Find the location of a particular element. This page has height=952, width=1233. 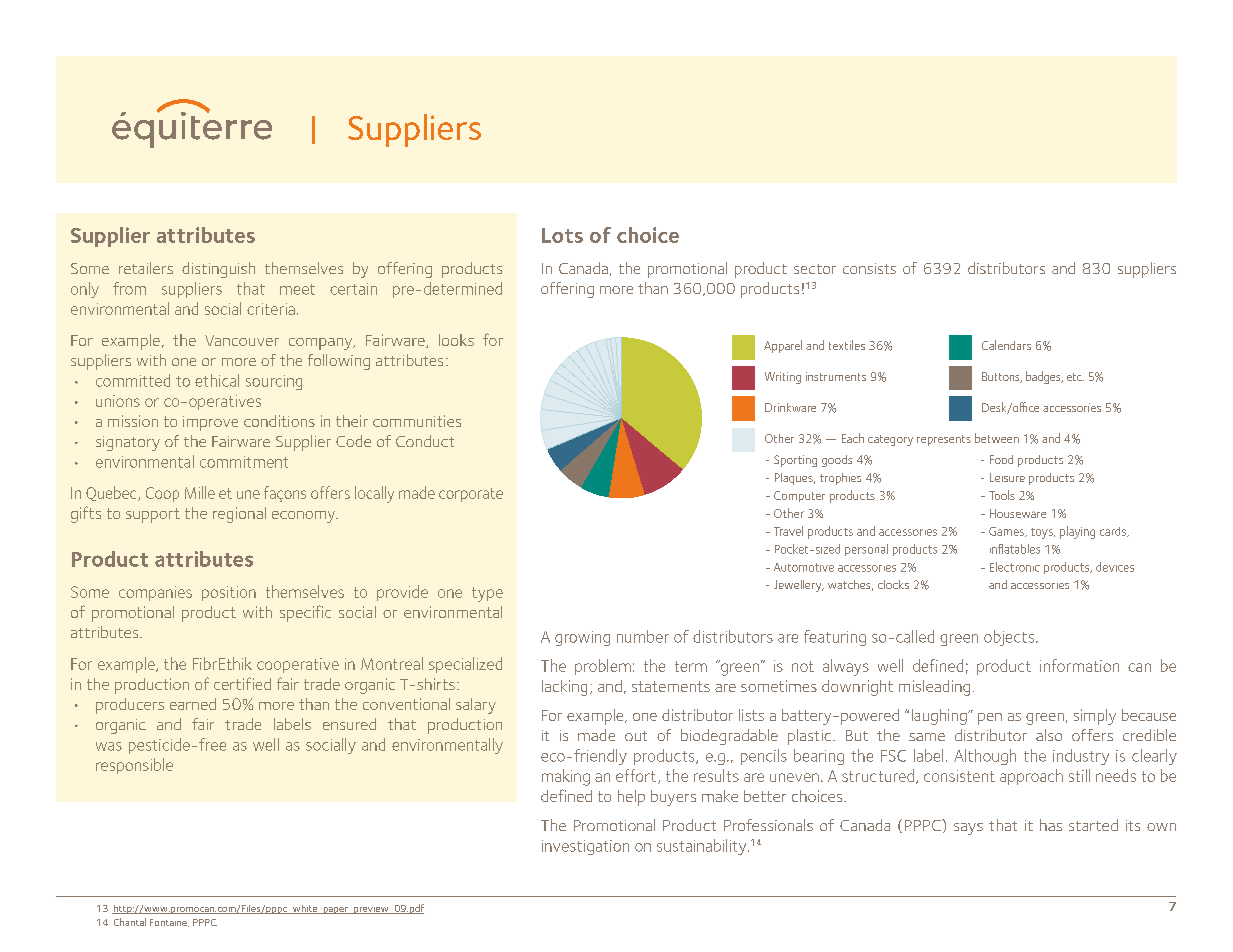

consists is located at coordinates (869, 268).
